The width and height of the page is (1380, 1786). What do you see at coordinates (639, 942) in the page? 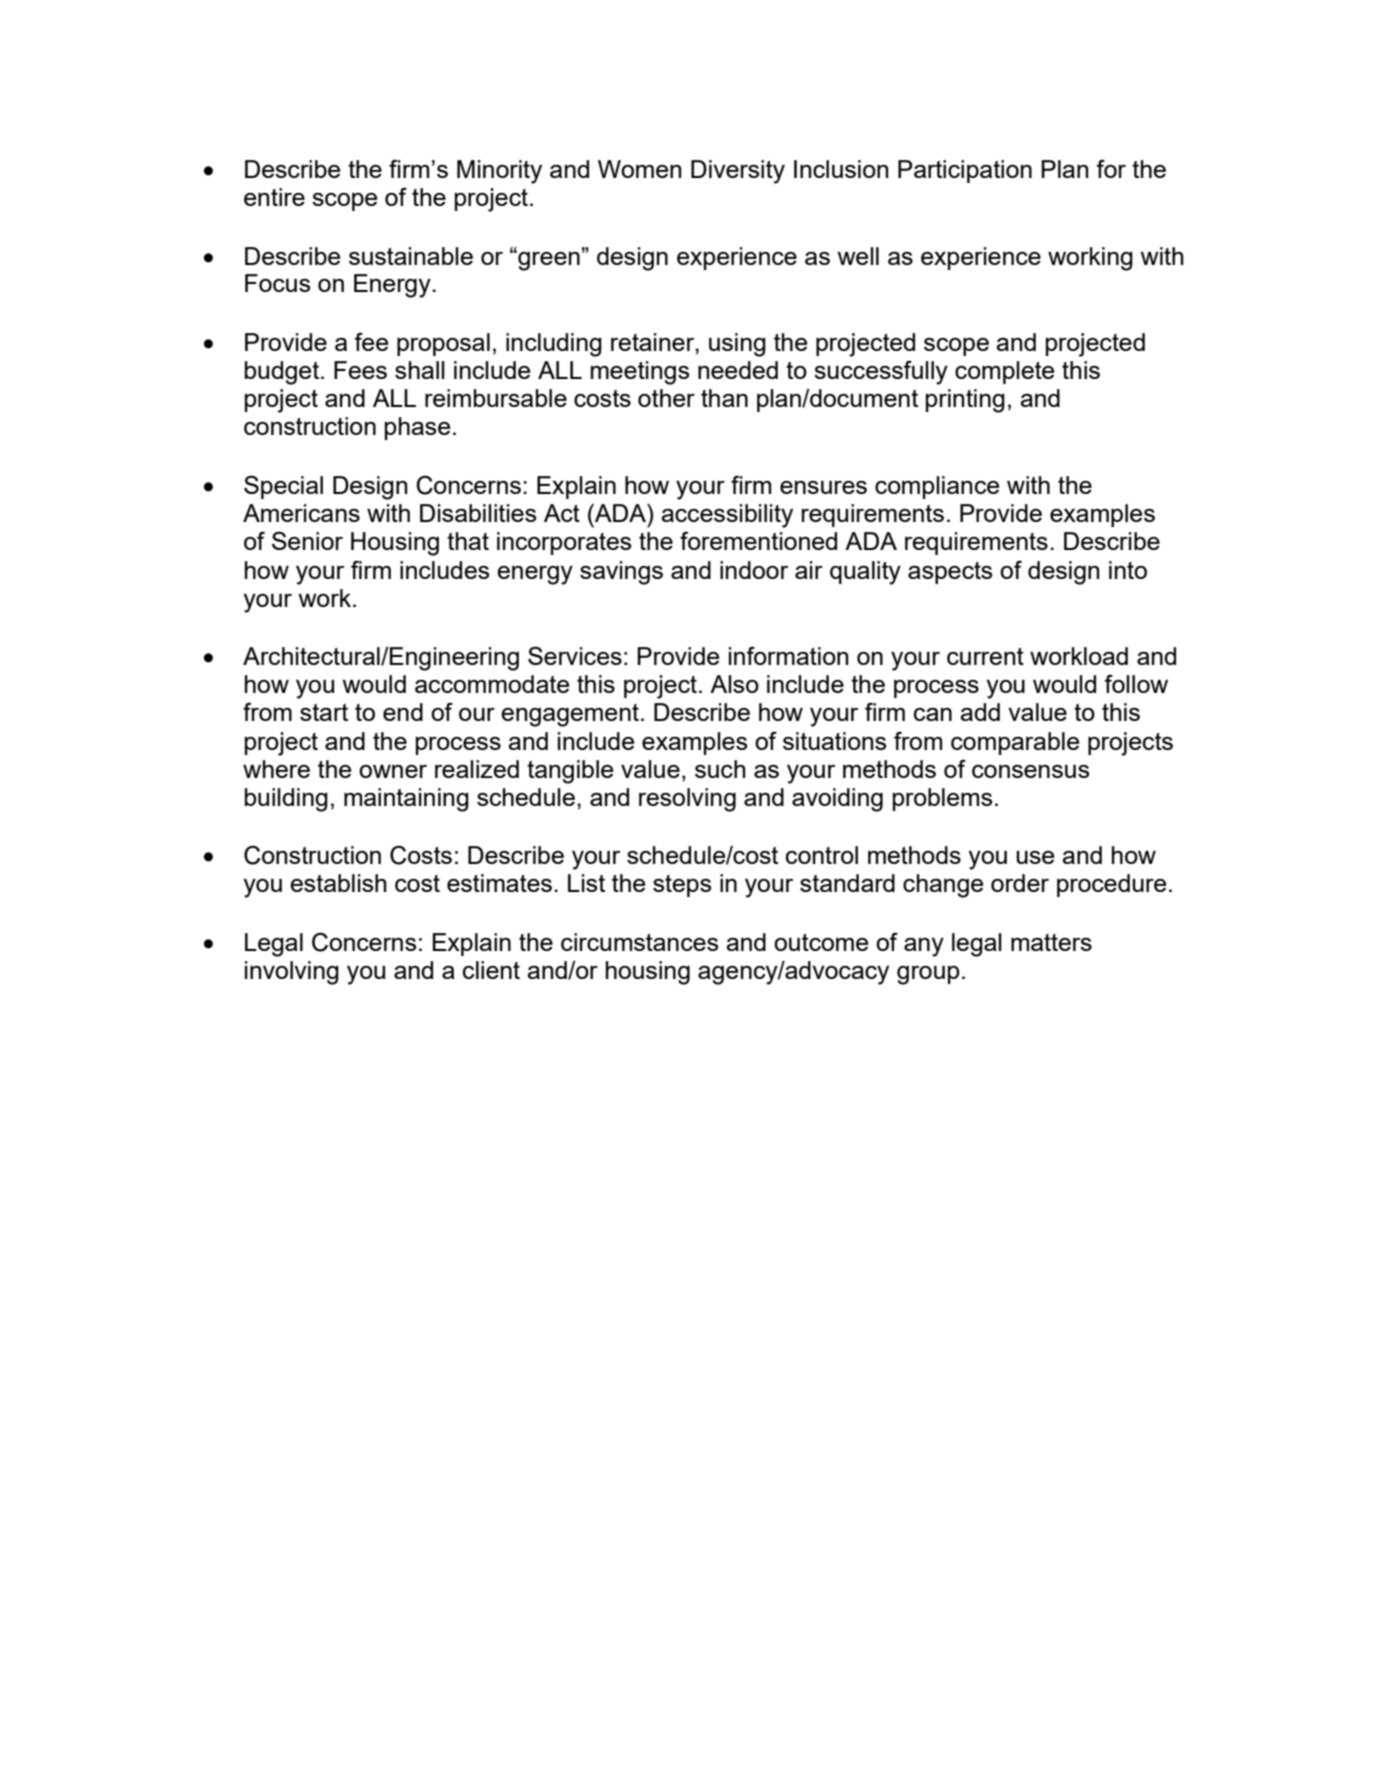
I see `circumstances` at bounding box center [639, 942].
